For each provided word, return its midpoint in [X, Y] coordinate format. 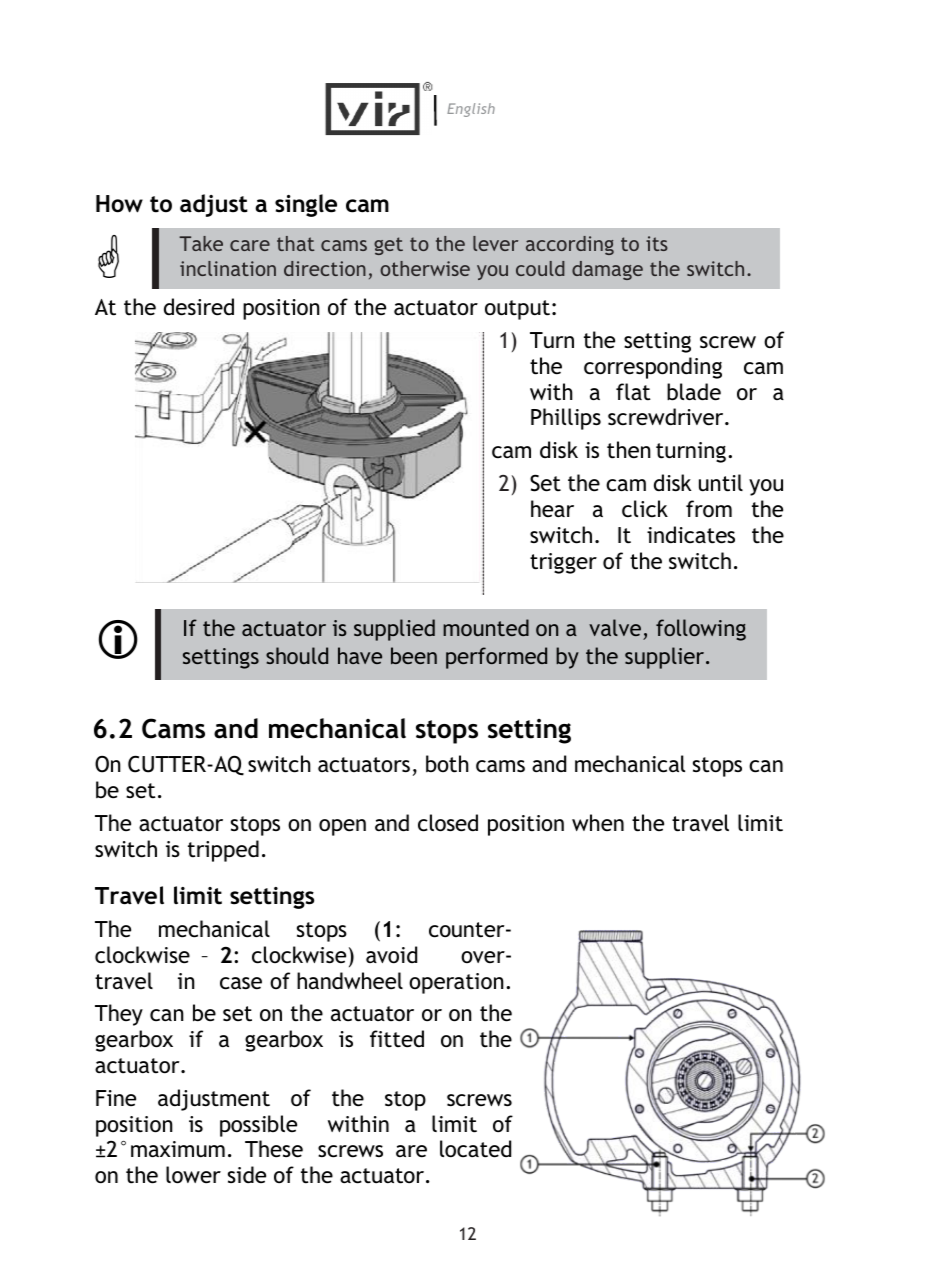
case [241, 983]
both [447, 764]
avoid [391, 955]
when [598, 822]
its [657, 243]
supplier [666, 658]
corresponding [653, 368]
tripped [223, 851]
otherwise [425, 268]
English [471, 110]
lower [193, 1175]
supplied [394, 630]
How [119, 204]
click [645, 509]
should [297, 655]
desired [199, 307]
